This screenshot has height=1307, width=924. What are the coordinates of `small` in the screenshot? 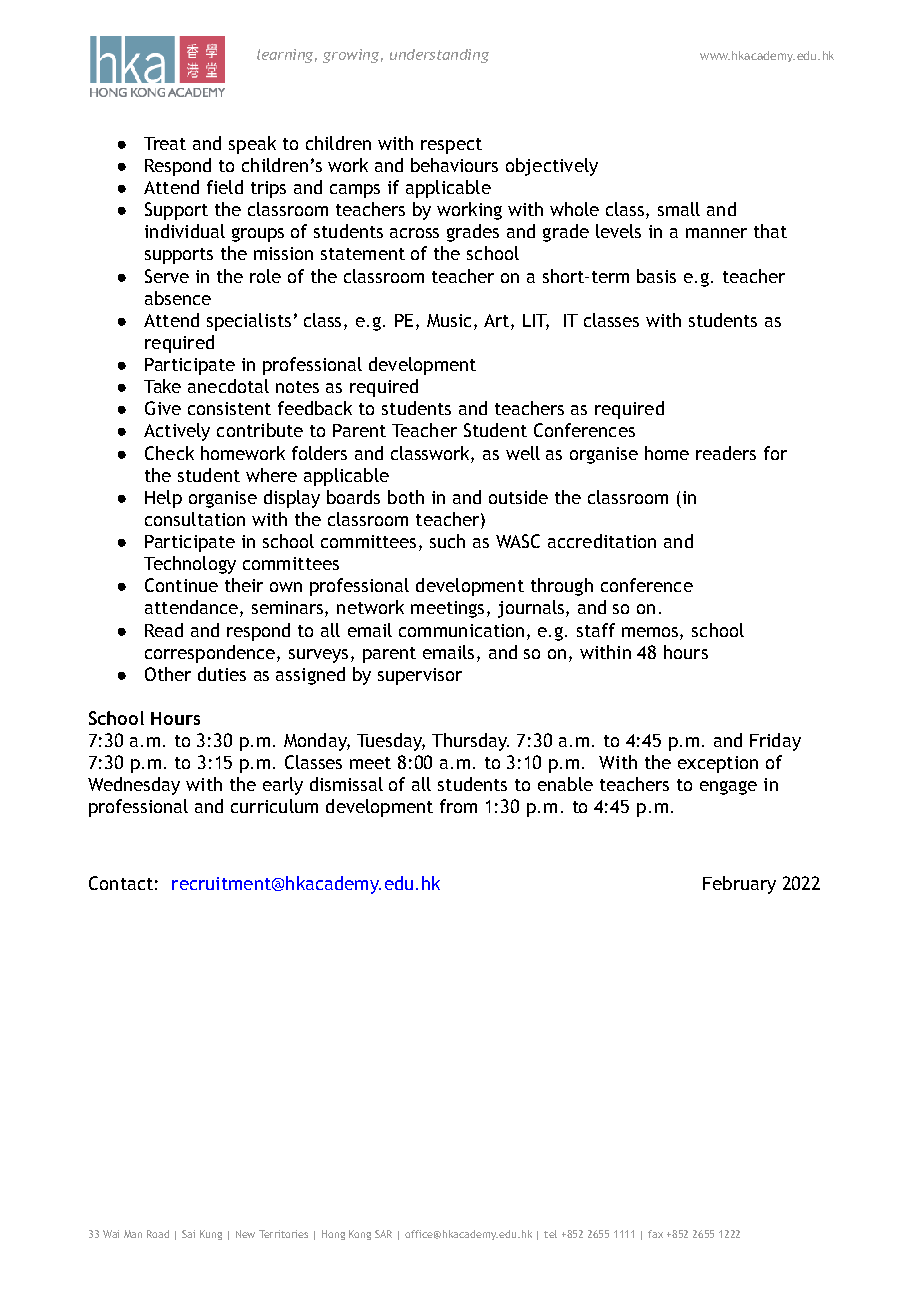 It's located at (679, 209).
